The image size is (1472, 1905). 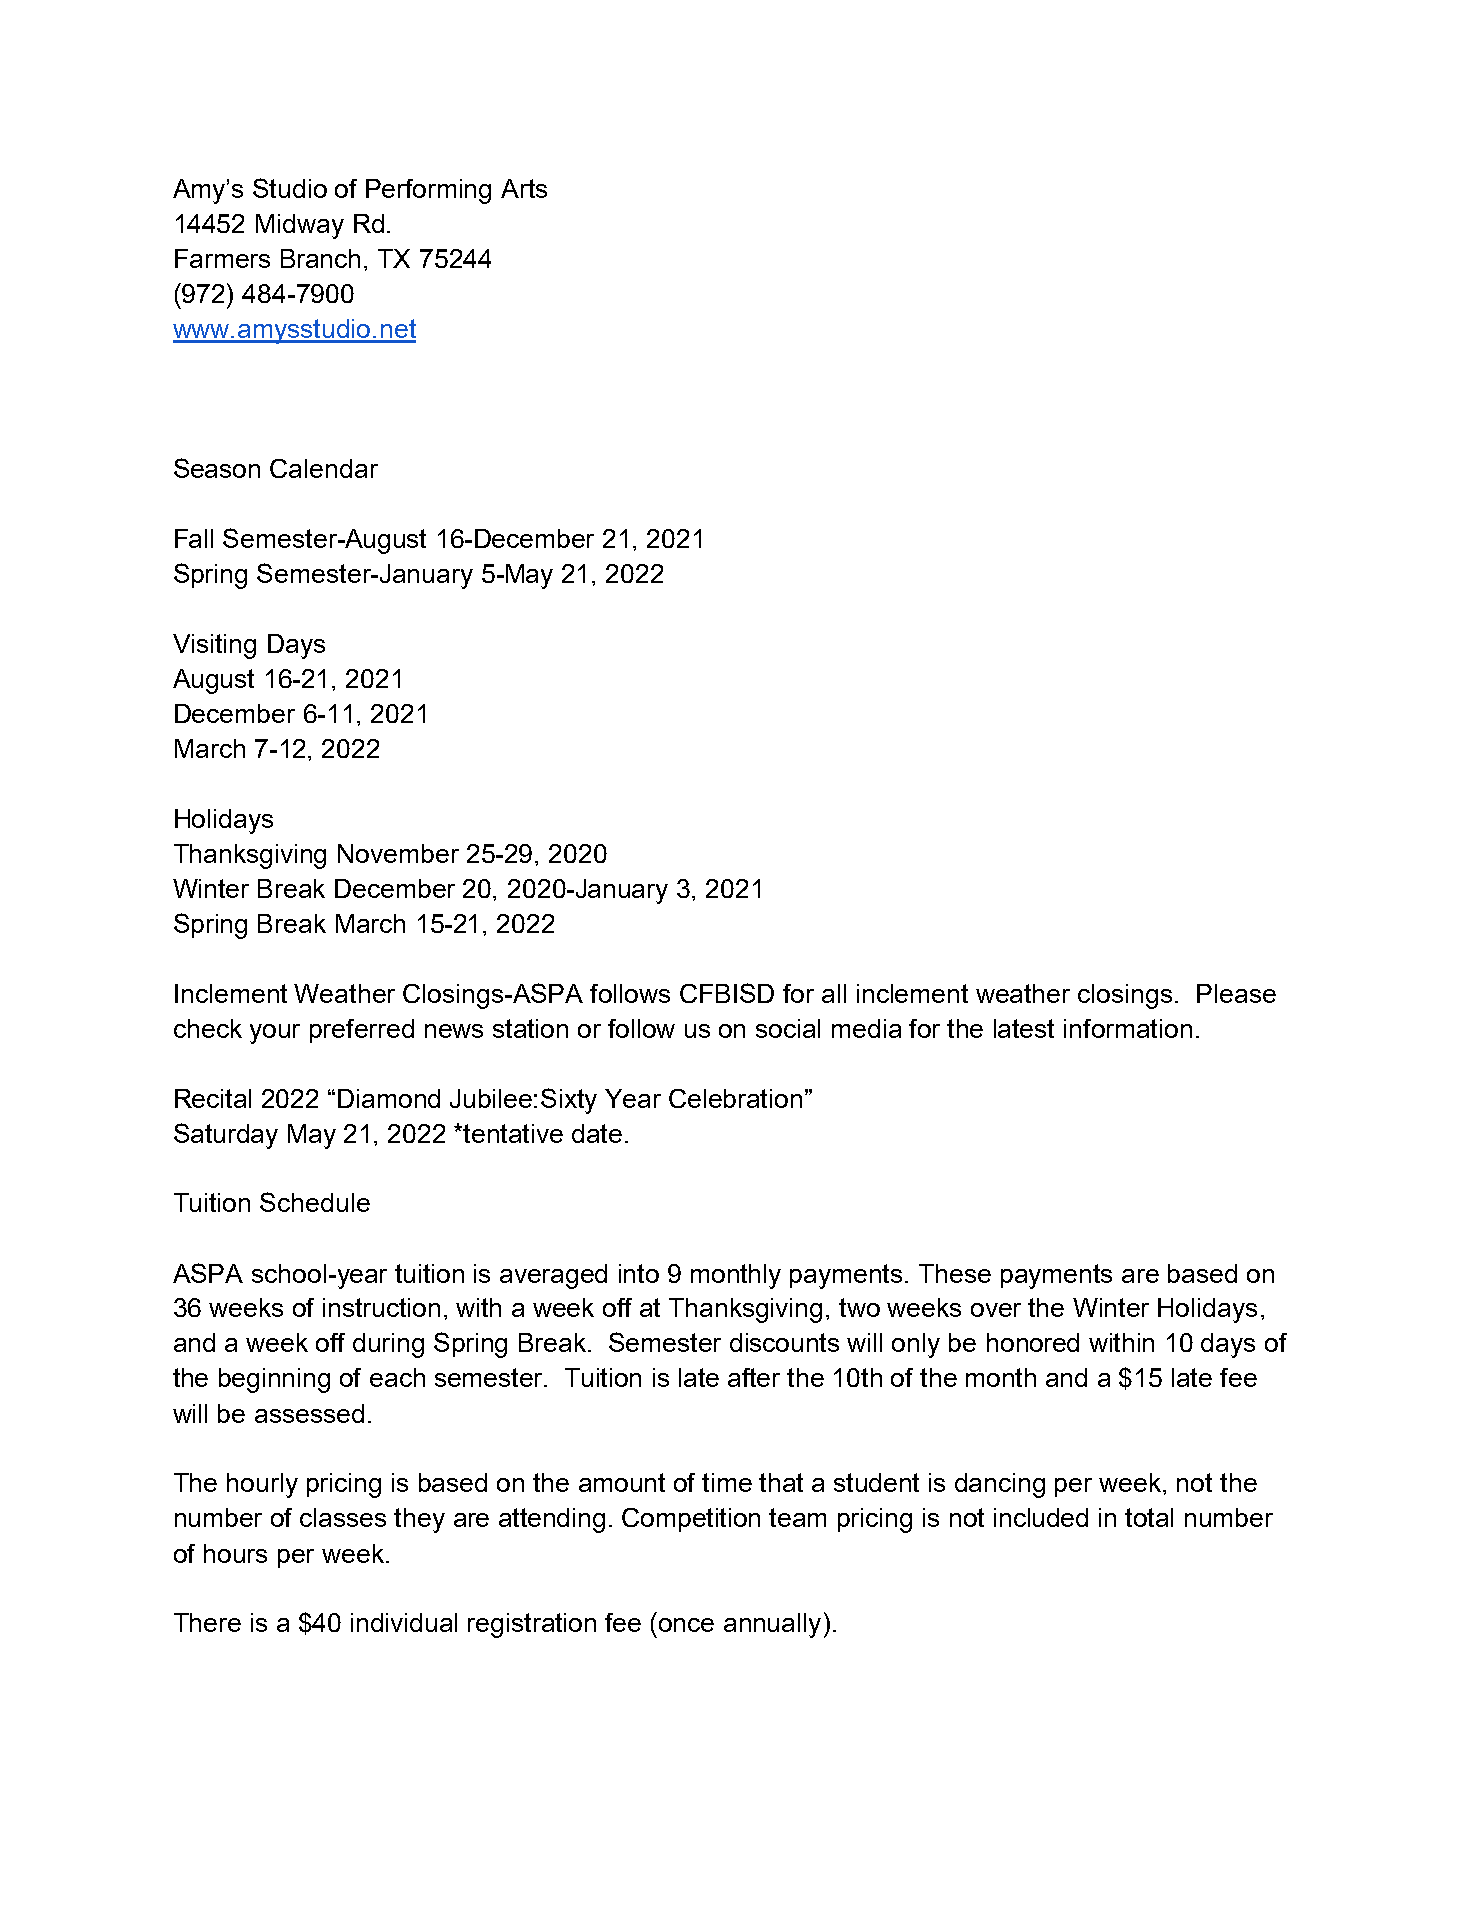 What do you see at coordinates (300, 226) in the document?
I see `Midway` at bounding box center [300, 226].
